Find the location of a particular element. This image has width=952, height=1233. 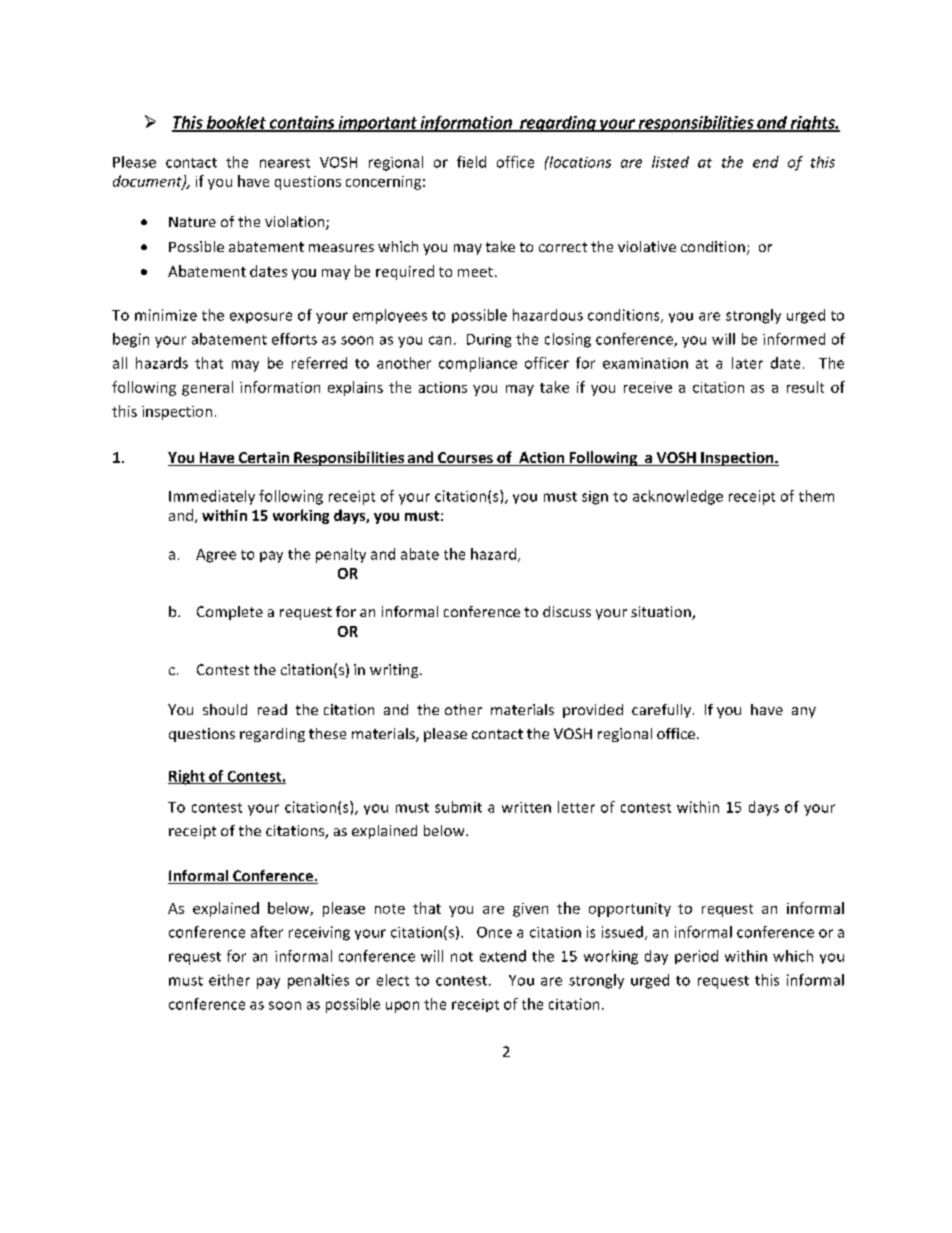

submit is located at coordinates (458, 807).
